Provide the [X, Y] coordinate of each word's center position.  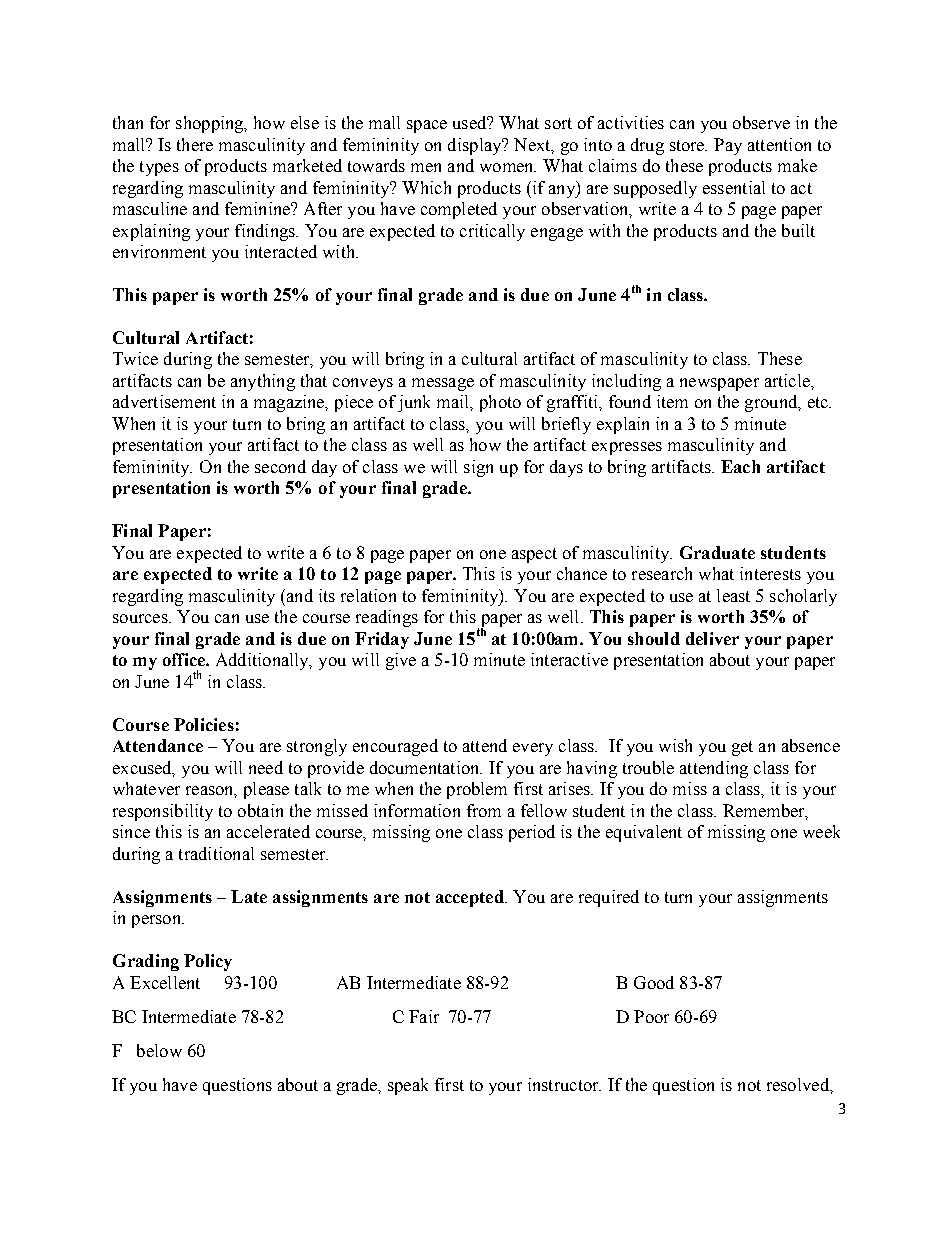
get [742, 748]
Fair [424, 1016]
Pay [728, 146]
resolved [799, 1084]
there [195, 144]
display [476, 146]
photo [500, 403]
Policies [204, 724]
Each [740, 466]
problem [477, 790]
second [280, 466]
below [159, 1050]
